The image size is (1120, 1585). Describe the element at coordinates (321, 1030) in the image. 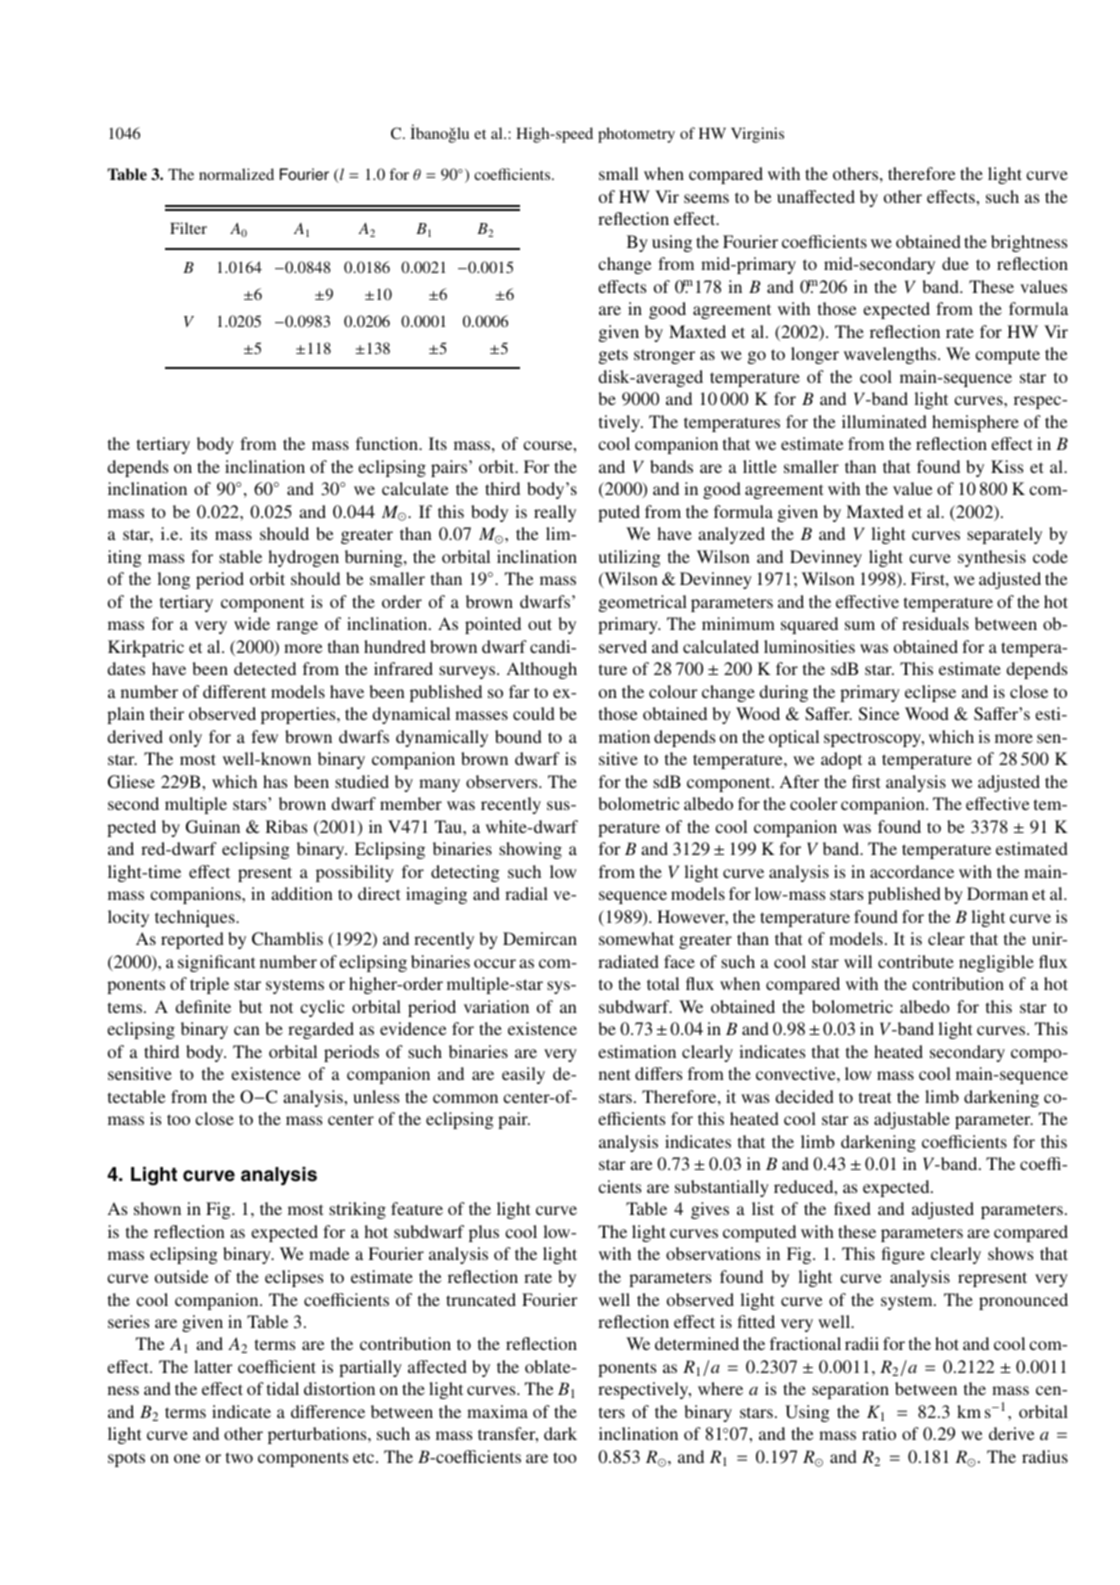

I see `regarded` at that location.
